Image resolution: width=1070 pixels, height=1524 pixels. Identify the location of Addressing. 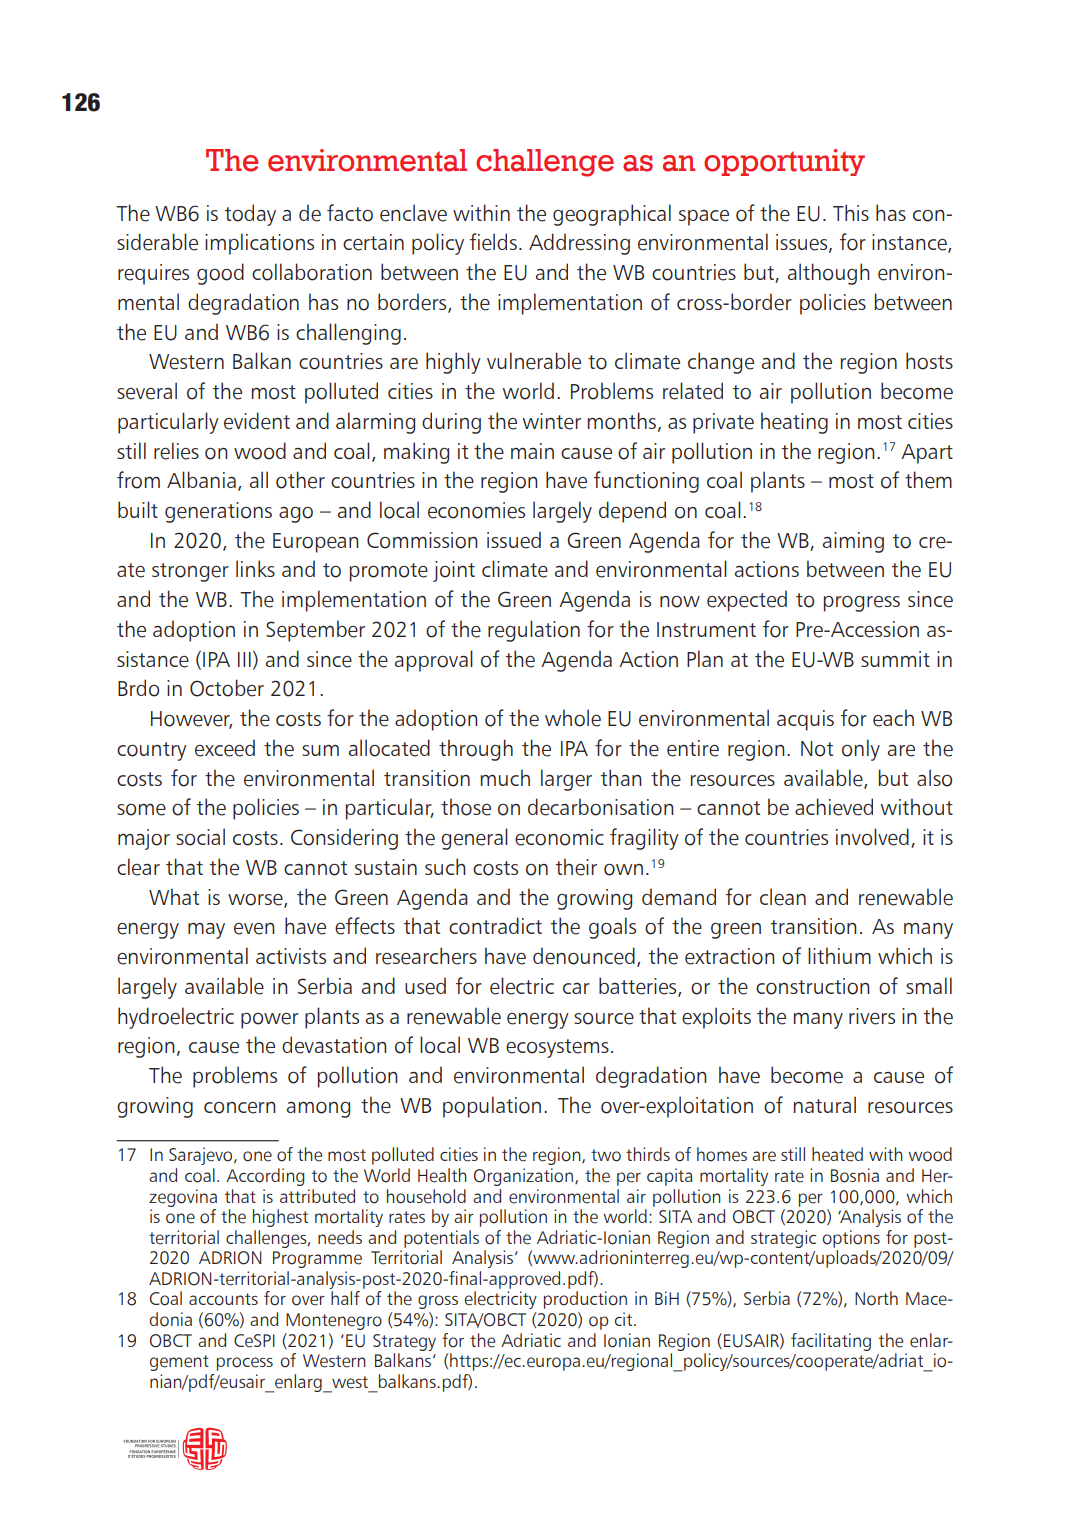
(579, 244).
